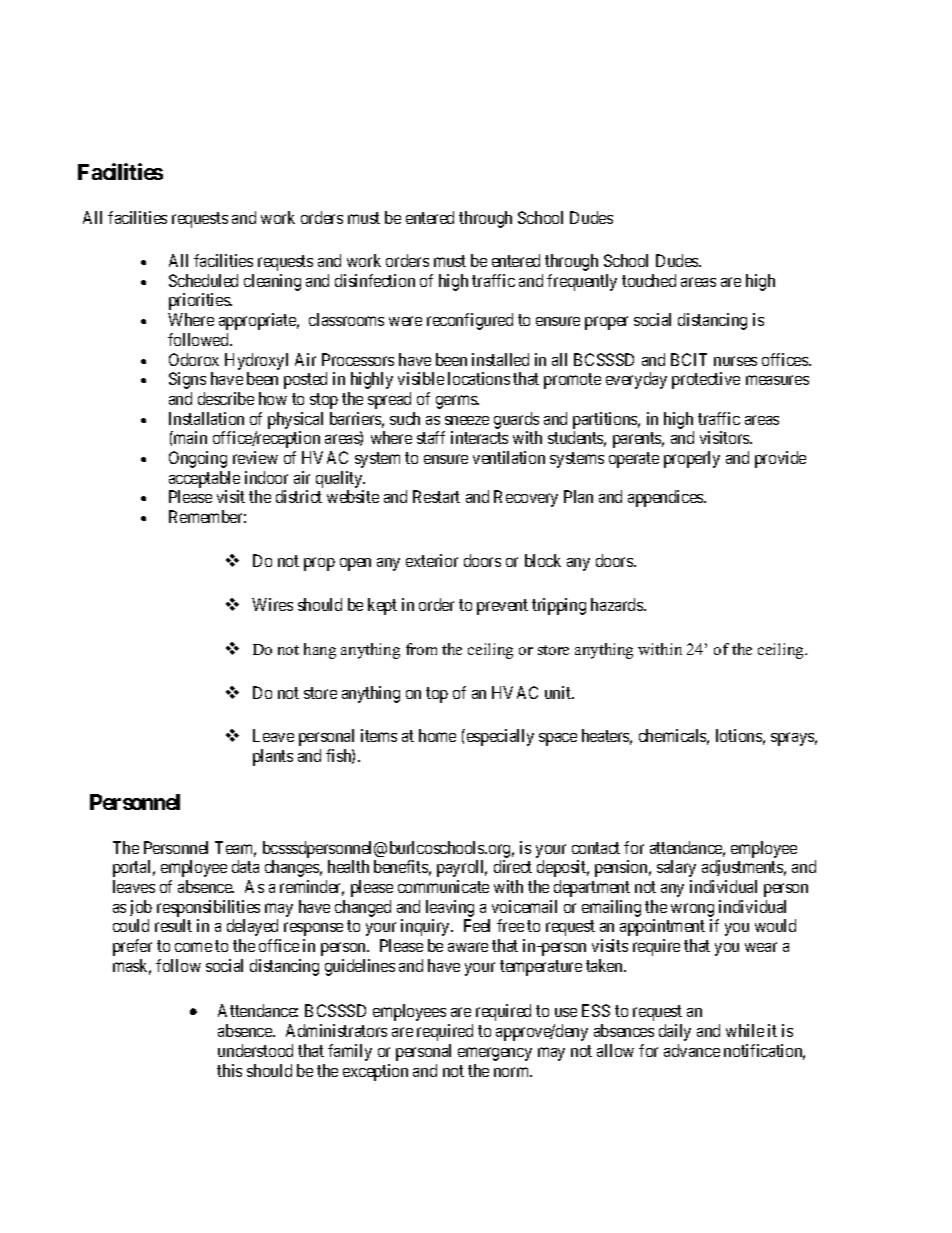 The width and height of the document is (952, 1233). What do you see at coordinates (229, 1070) in the document?
I see `this` at bounding box center [229, 1070].
